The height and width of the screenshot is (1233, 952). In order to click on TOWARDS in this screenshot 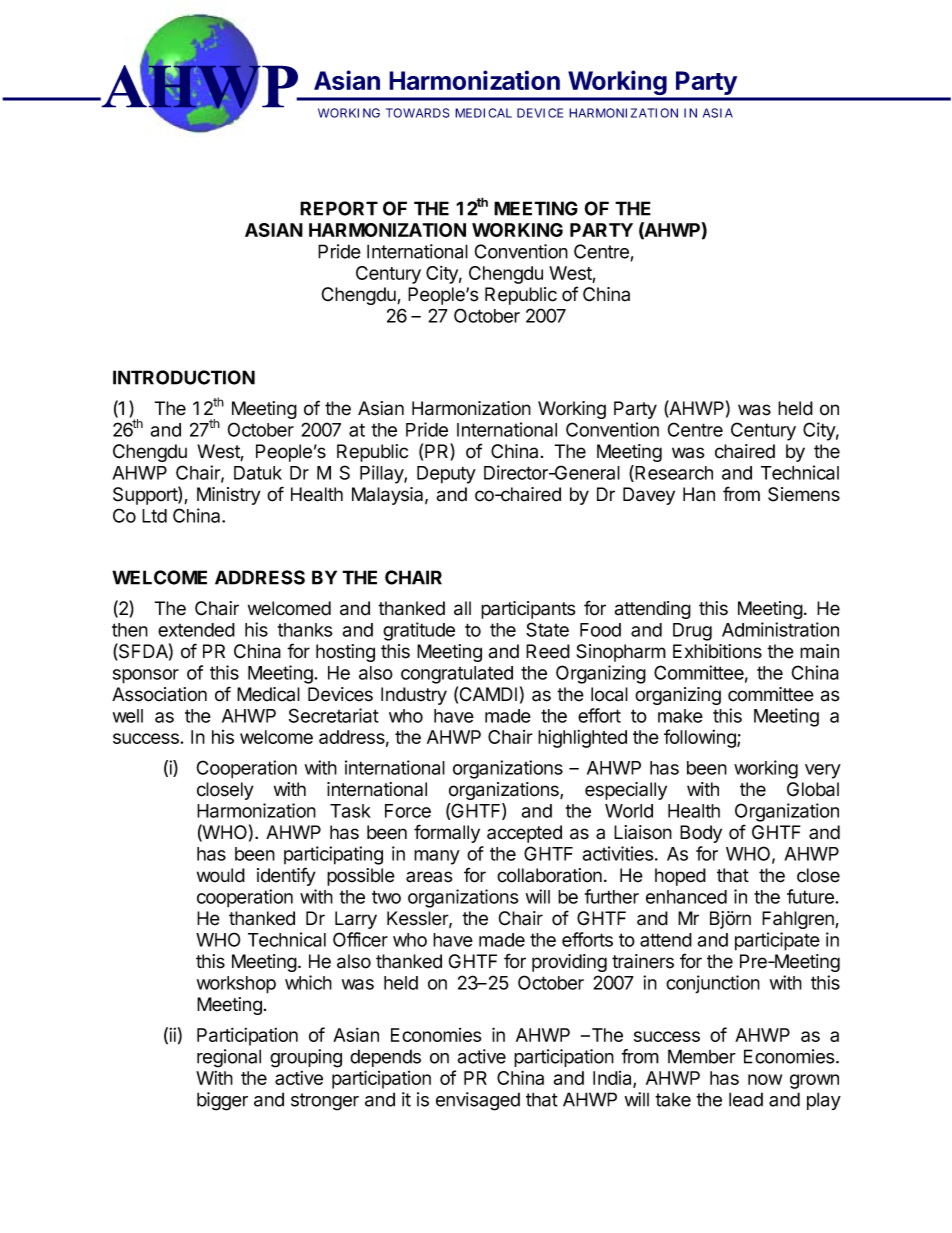, I will do `click(417, 113)`.
